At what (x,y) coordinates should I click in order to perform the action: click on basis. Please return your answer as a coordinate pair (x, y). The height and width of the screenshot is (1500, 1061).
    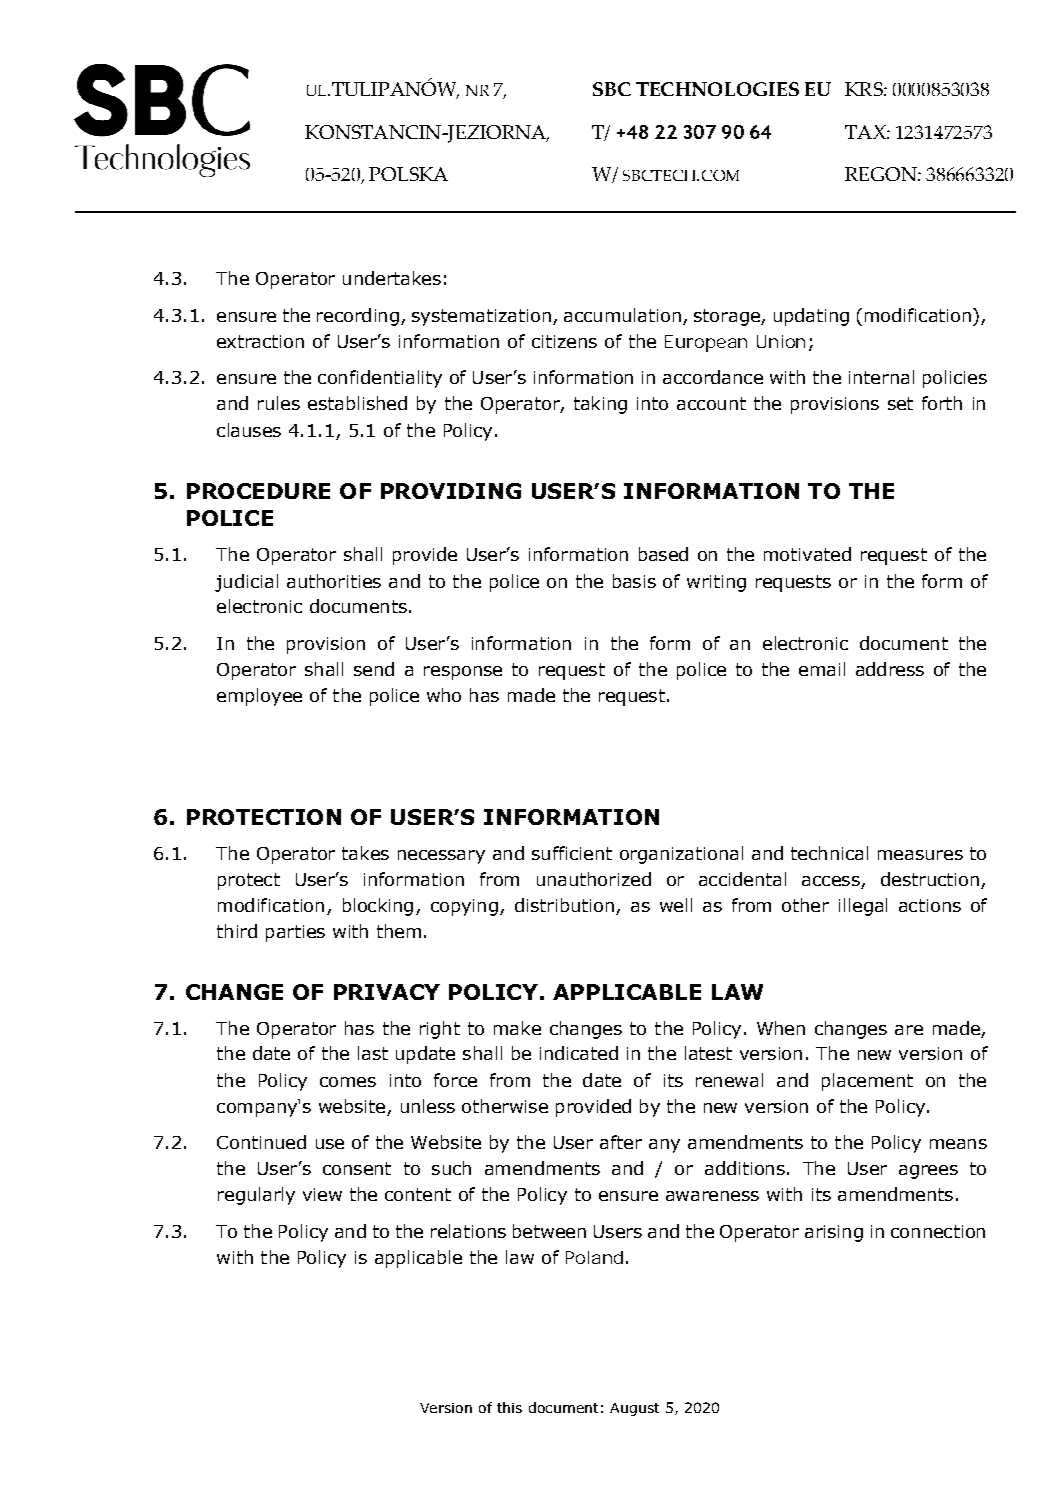
    Looking at the image, I should click on (634, 581).
